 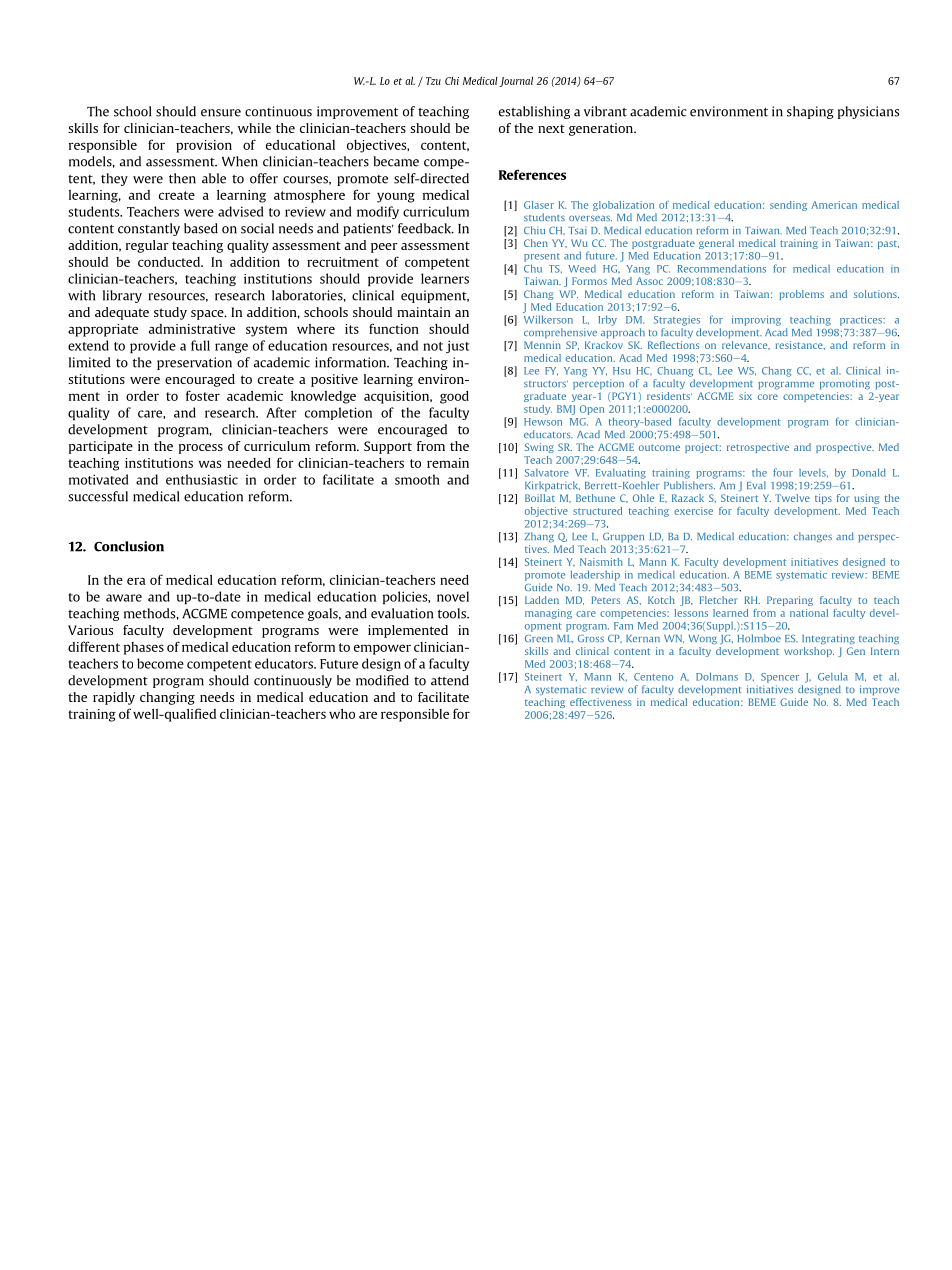 What do you see at coordinates (114, 698) in the screenshot?
I see `rapidly` at bounding box center [114, 698].
